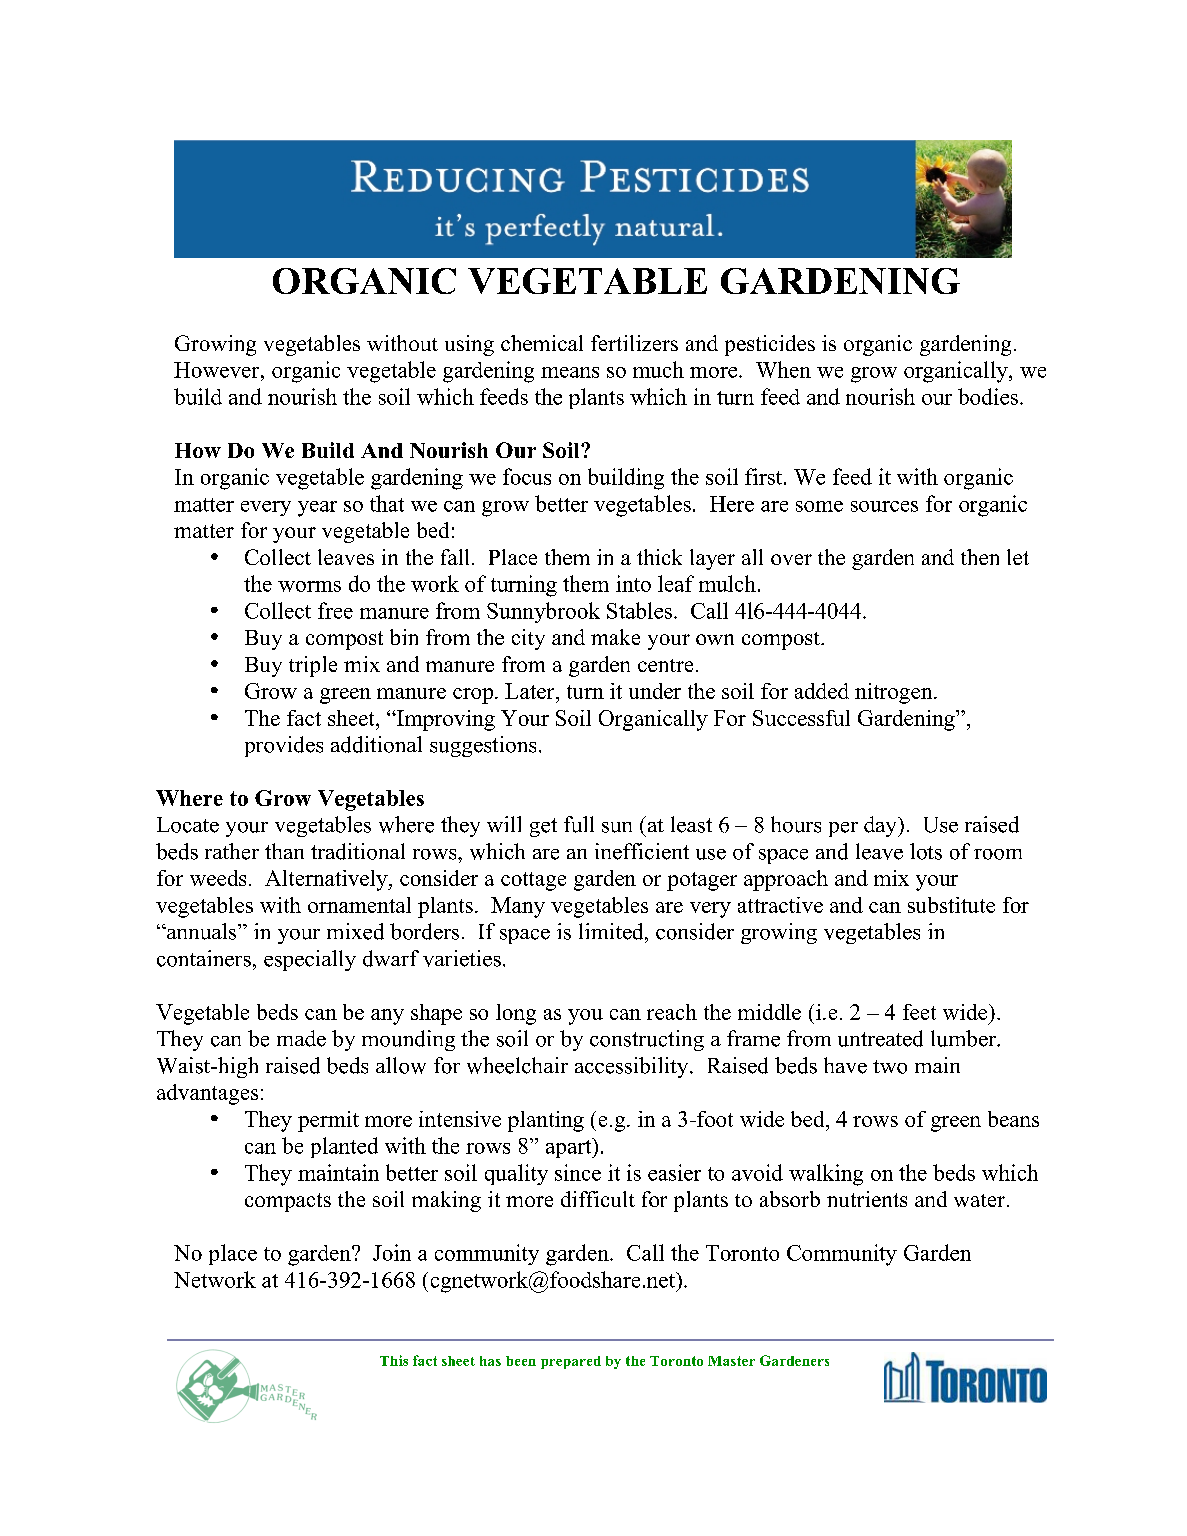  Describe the element at coordinates (642, 851) in the screenshot. I see `inefficient` at that location.
